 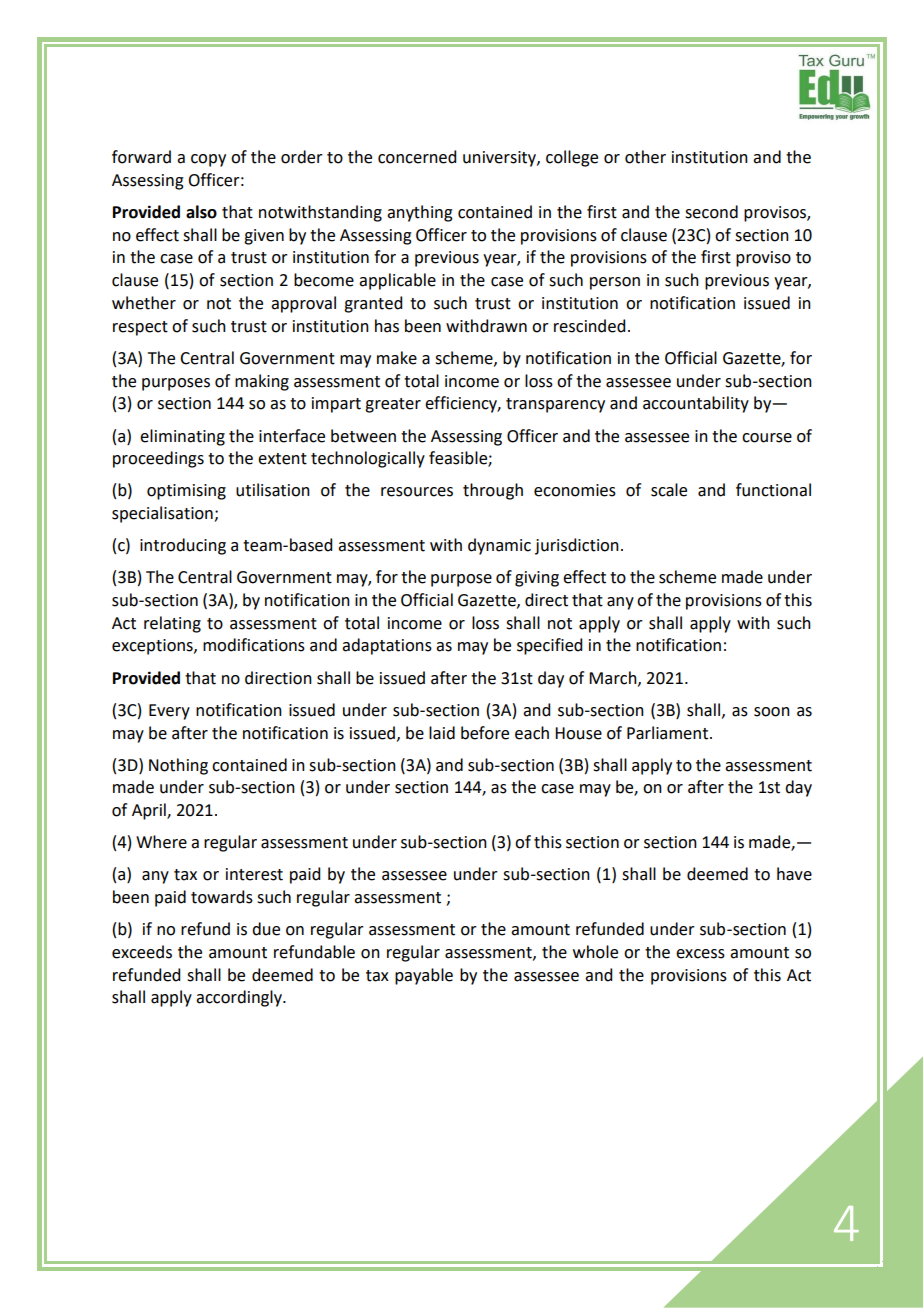 What do you see at coordinates (169, 712) in the screenshot?
I see `Every` at bounding box center [169, 712].
